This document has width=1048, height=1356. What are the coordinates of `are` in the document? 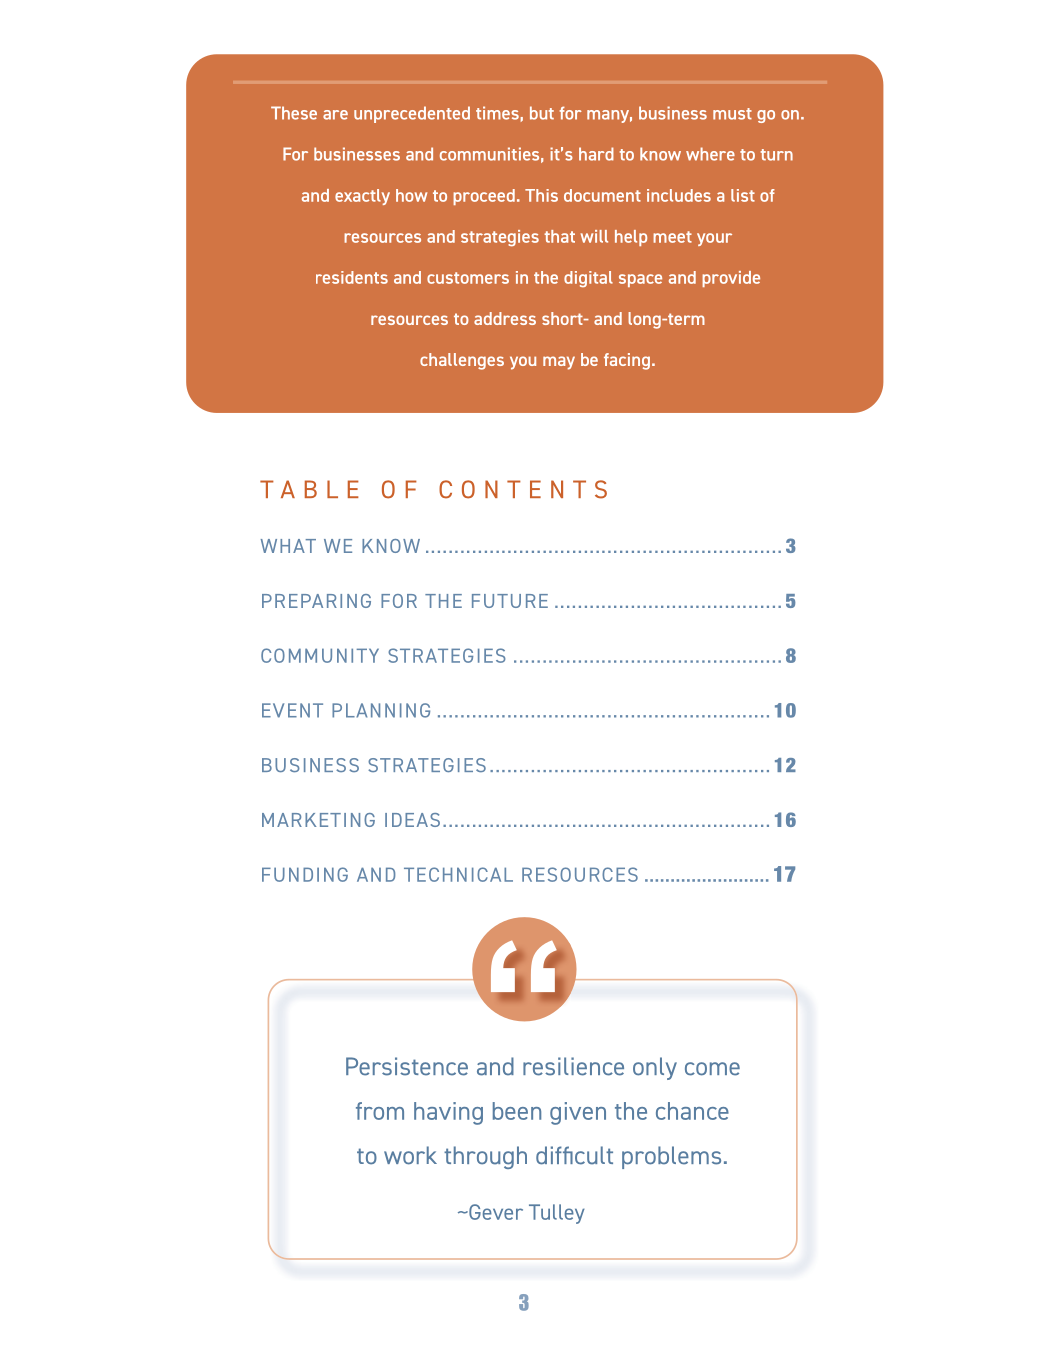 It's located at (335, 115).
